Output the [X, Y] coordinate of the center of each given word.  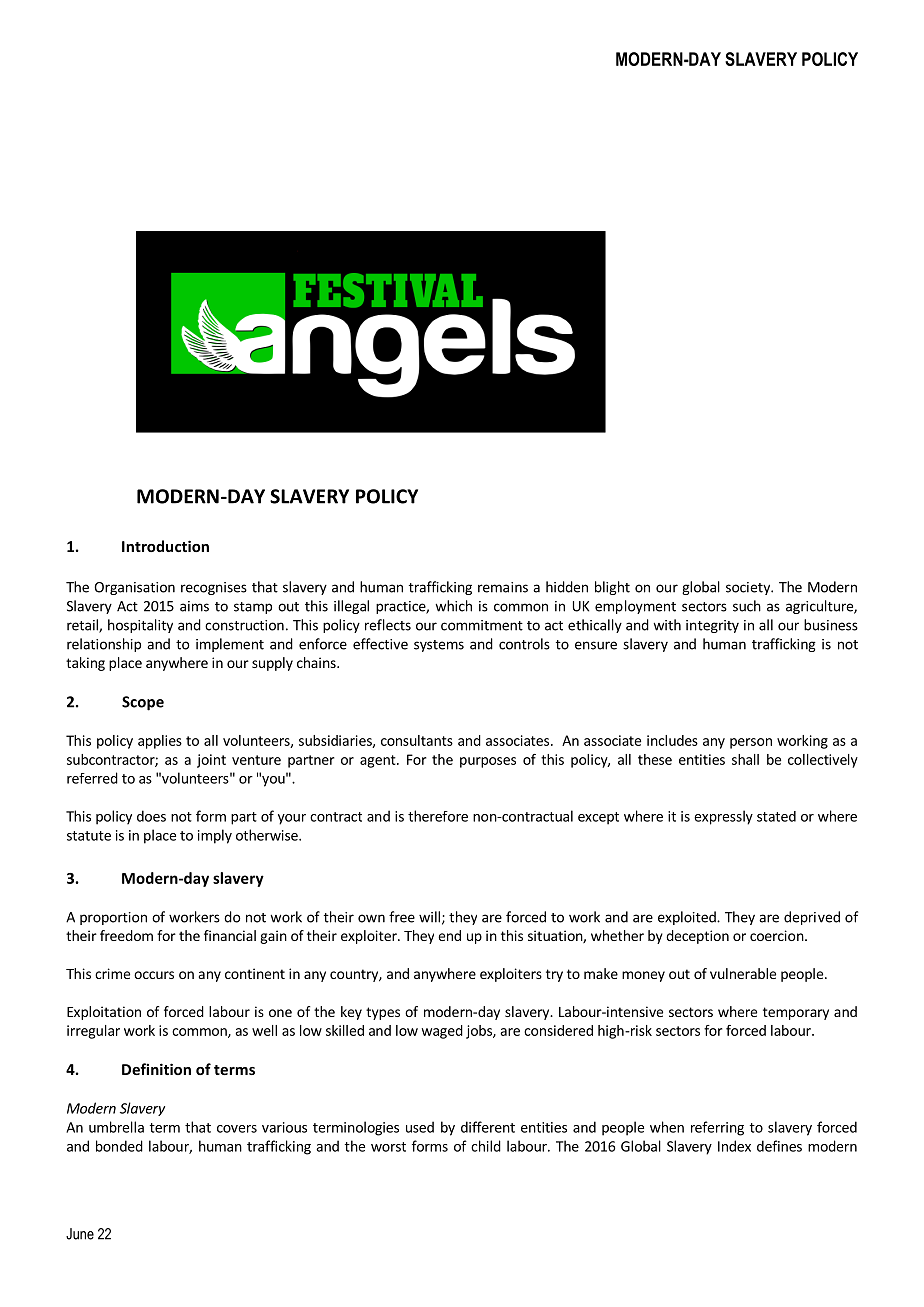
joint [211, 761]
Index [734, 1146]
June [80, 1234]
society [749, 588]
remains [503, 587]
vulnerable [743, 973]
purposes [488, 762]
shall [745, 759]
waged [442, 1032]
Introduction [165, 546]
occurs [154, 975]
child [486, 1146]
